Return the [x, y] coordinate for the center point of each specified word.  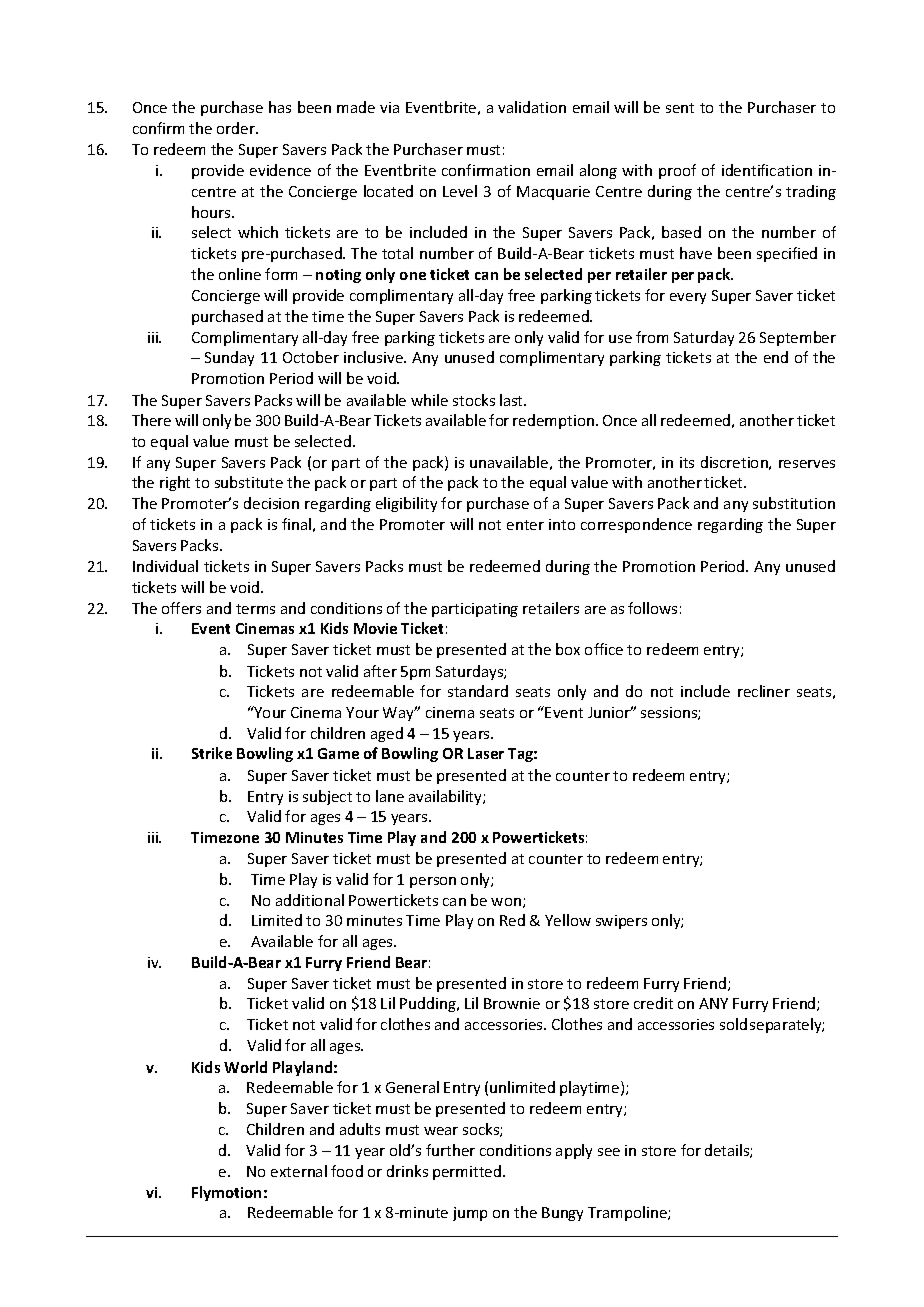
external [299, 1171]
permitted [468, 1172]
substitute [249, 482]
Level [460, 191]
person [433, 882]
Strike [212, 753]
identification [767, 170]
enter [525, 525]
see [609, 1152]
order [237, 128]
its [687, 462]
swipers [621, 922]
